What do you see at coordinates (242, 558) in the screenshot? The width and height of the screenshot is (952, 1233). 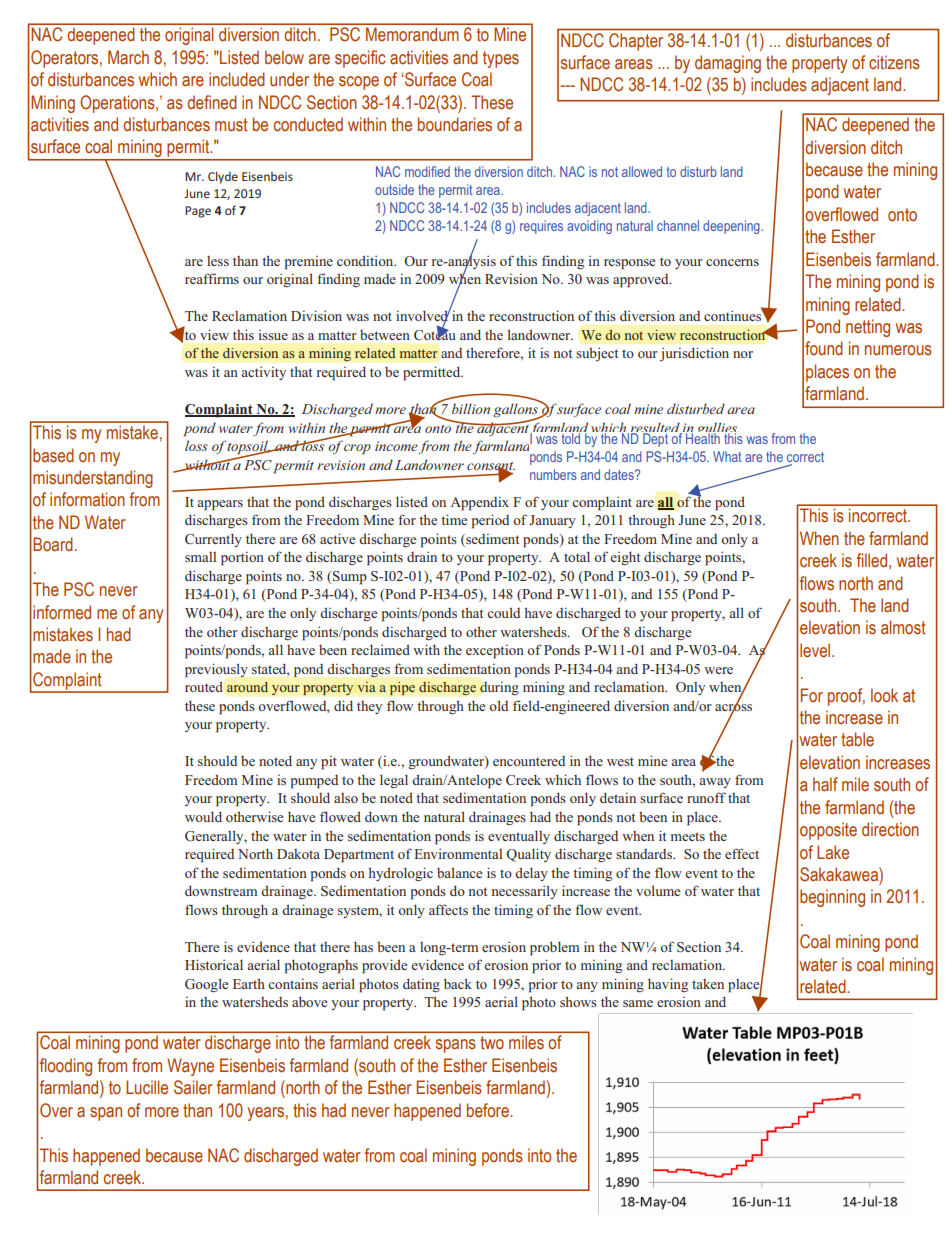 I see `portion` at bounding box center [242, 558].
